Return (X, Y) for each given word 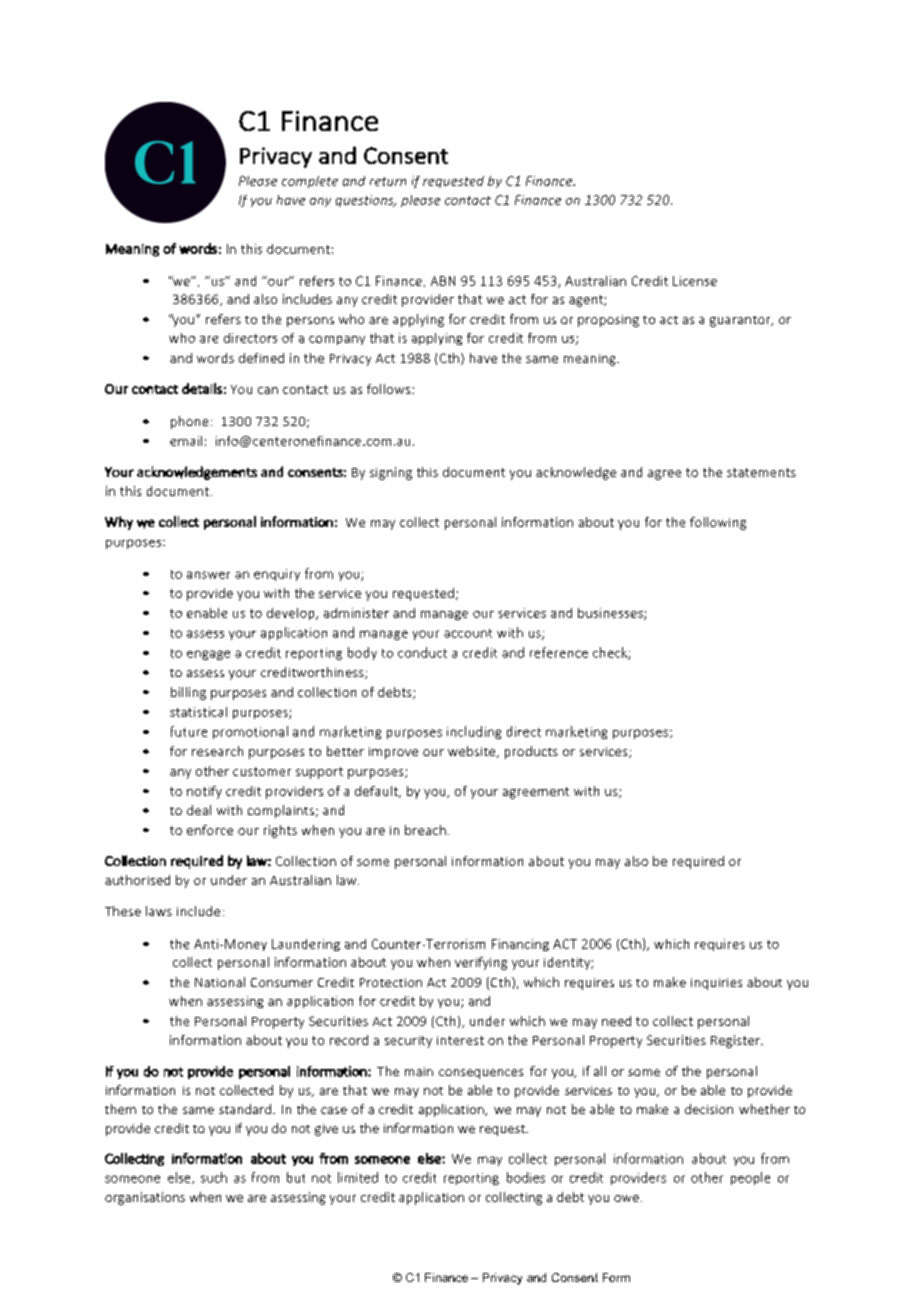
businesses (611, 614)
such (214, 1177)
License (695, 281)
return (388, 181)
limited (358, 1177)
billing (188, 693)
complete (310, 182)
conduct (422, 652)
